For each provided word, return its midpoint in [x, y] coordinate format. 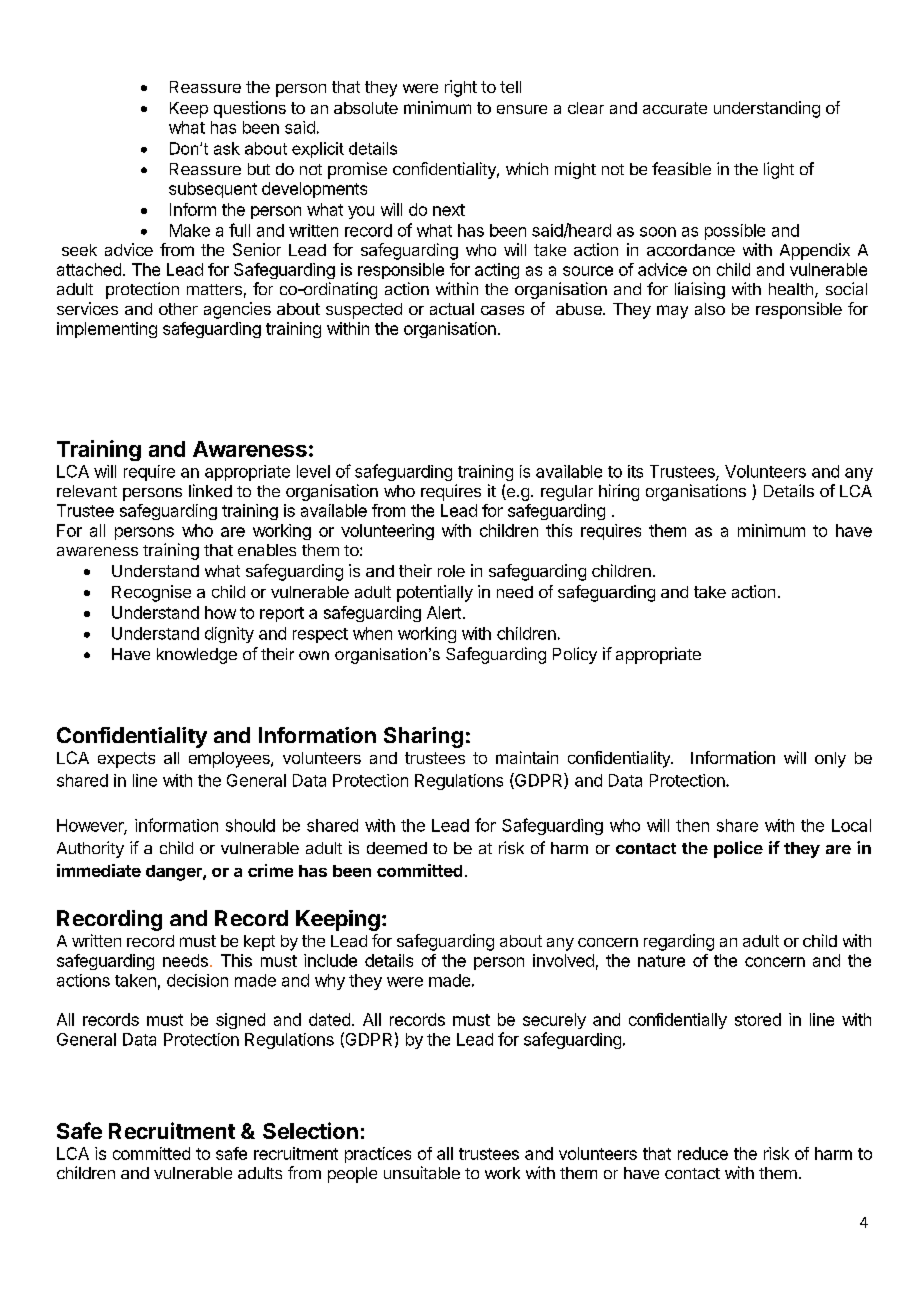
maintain [527, 757]
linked [210, 490]
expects [126, 760]
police [738, 849]
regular [567, 493]
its [635, 471]
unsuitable [422, 1172]
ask [227, 148]
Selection [310, 1130]
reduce [703, 1153]
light [779, 170]
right [461, 88]
